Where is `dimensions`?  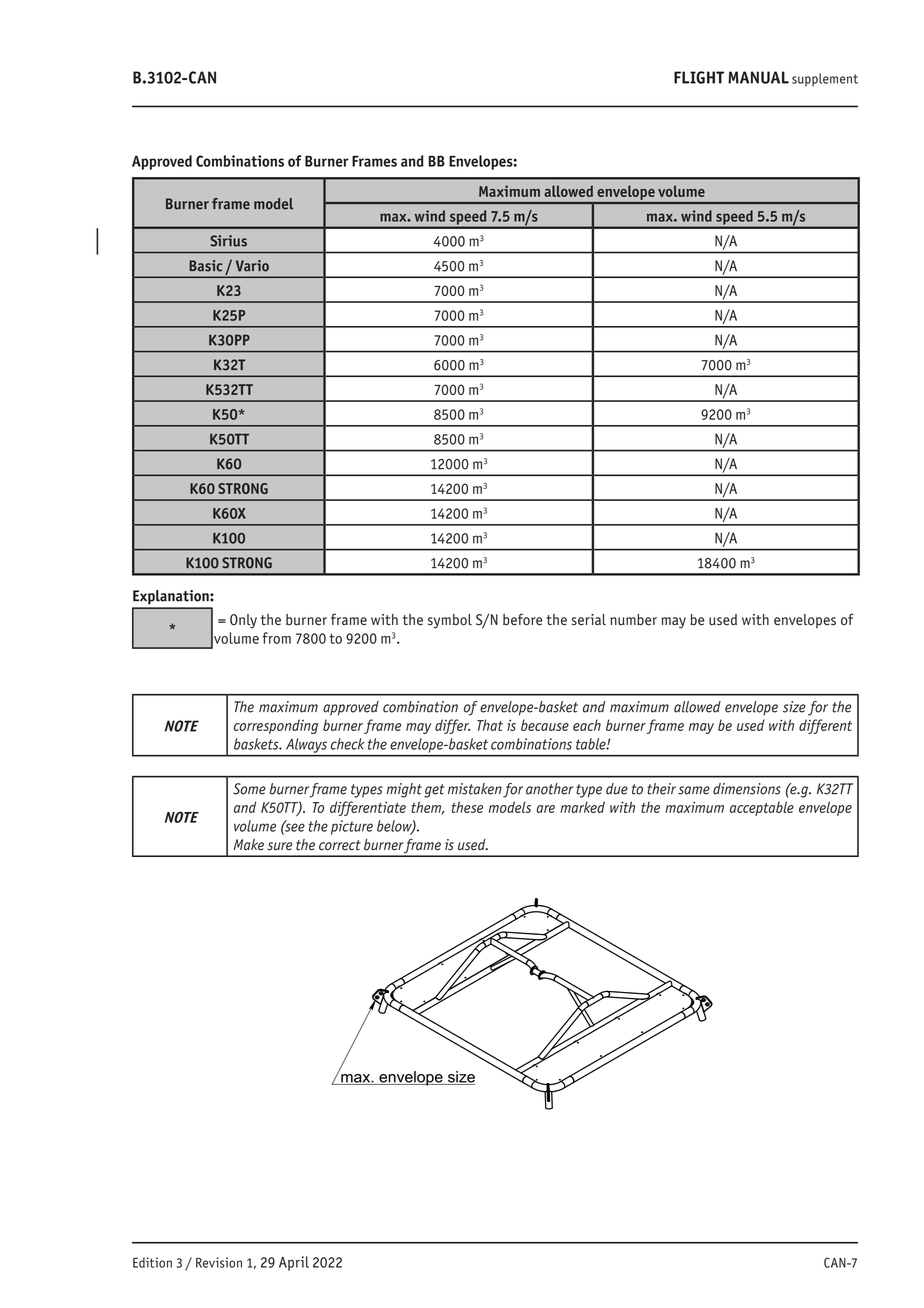
dimensions is located at coordinates (747, 789).
